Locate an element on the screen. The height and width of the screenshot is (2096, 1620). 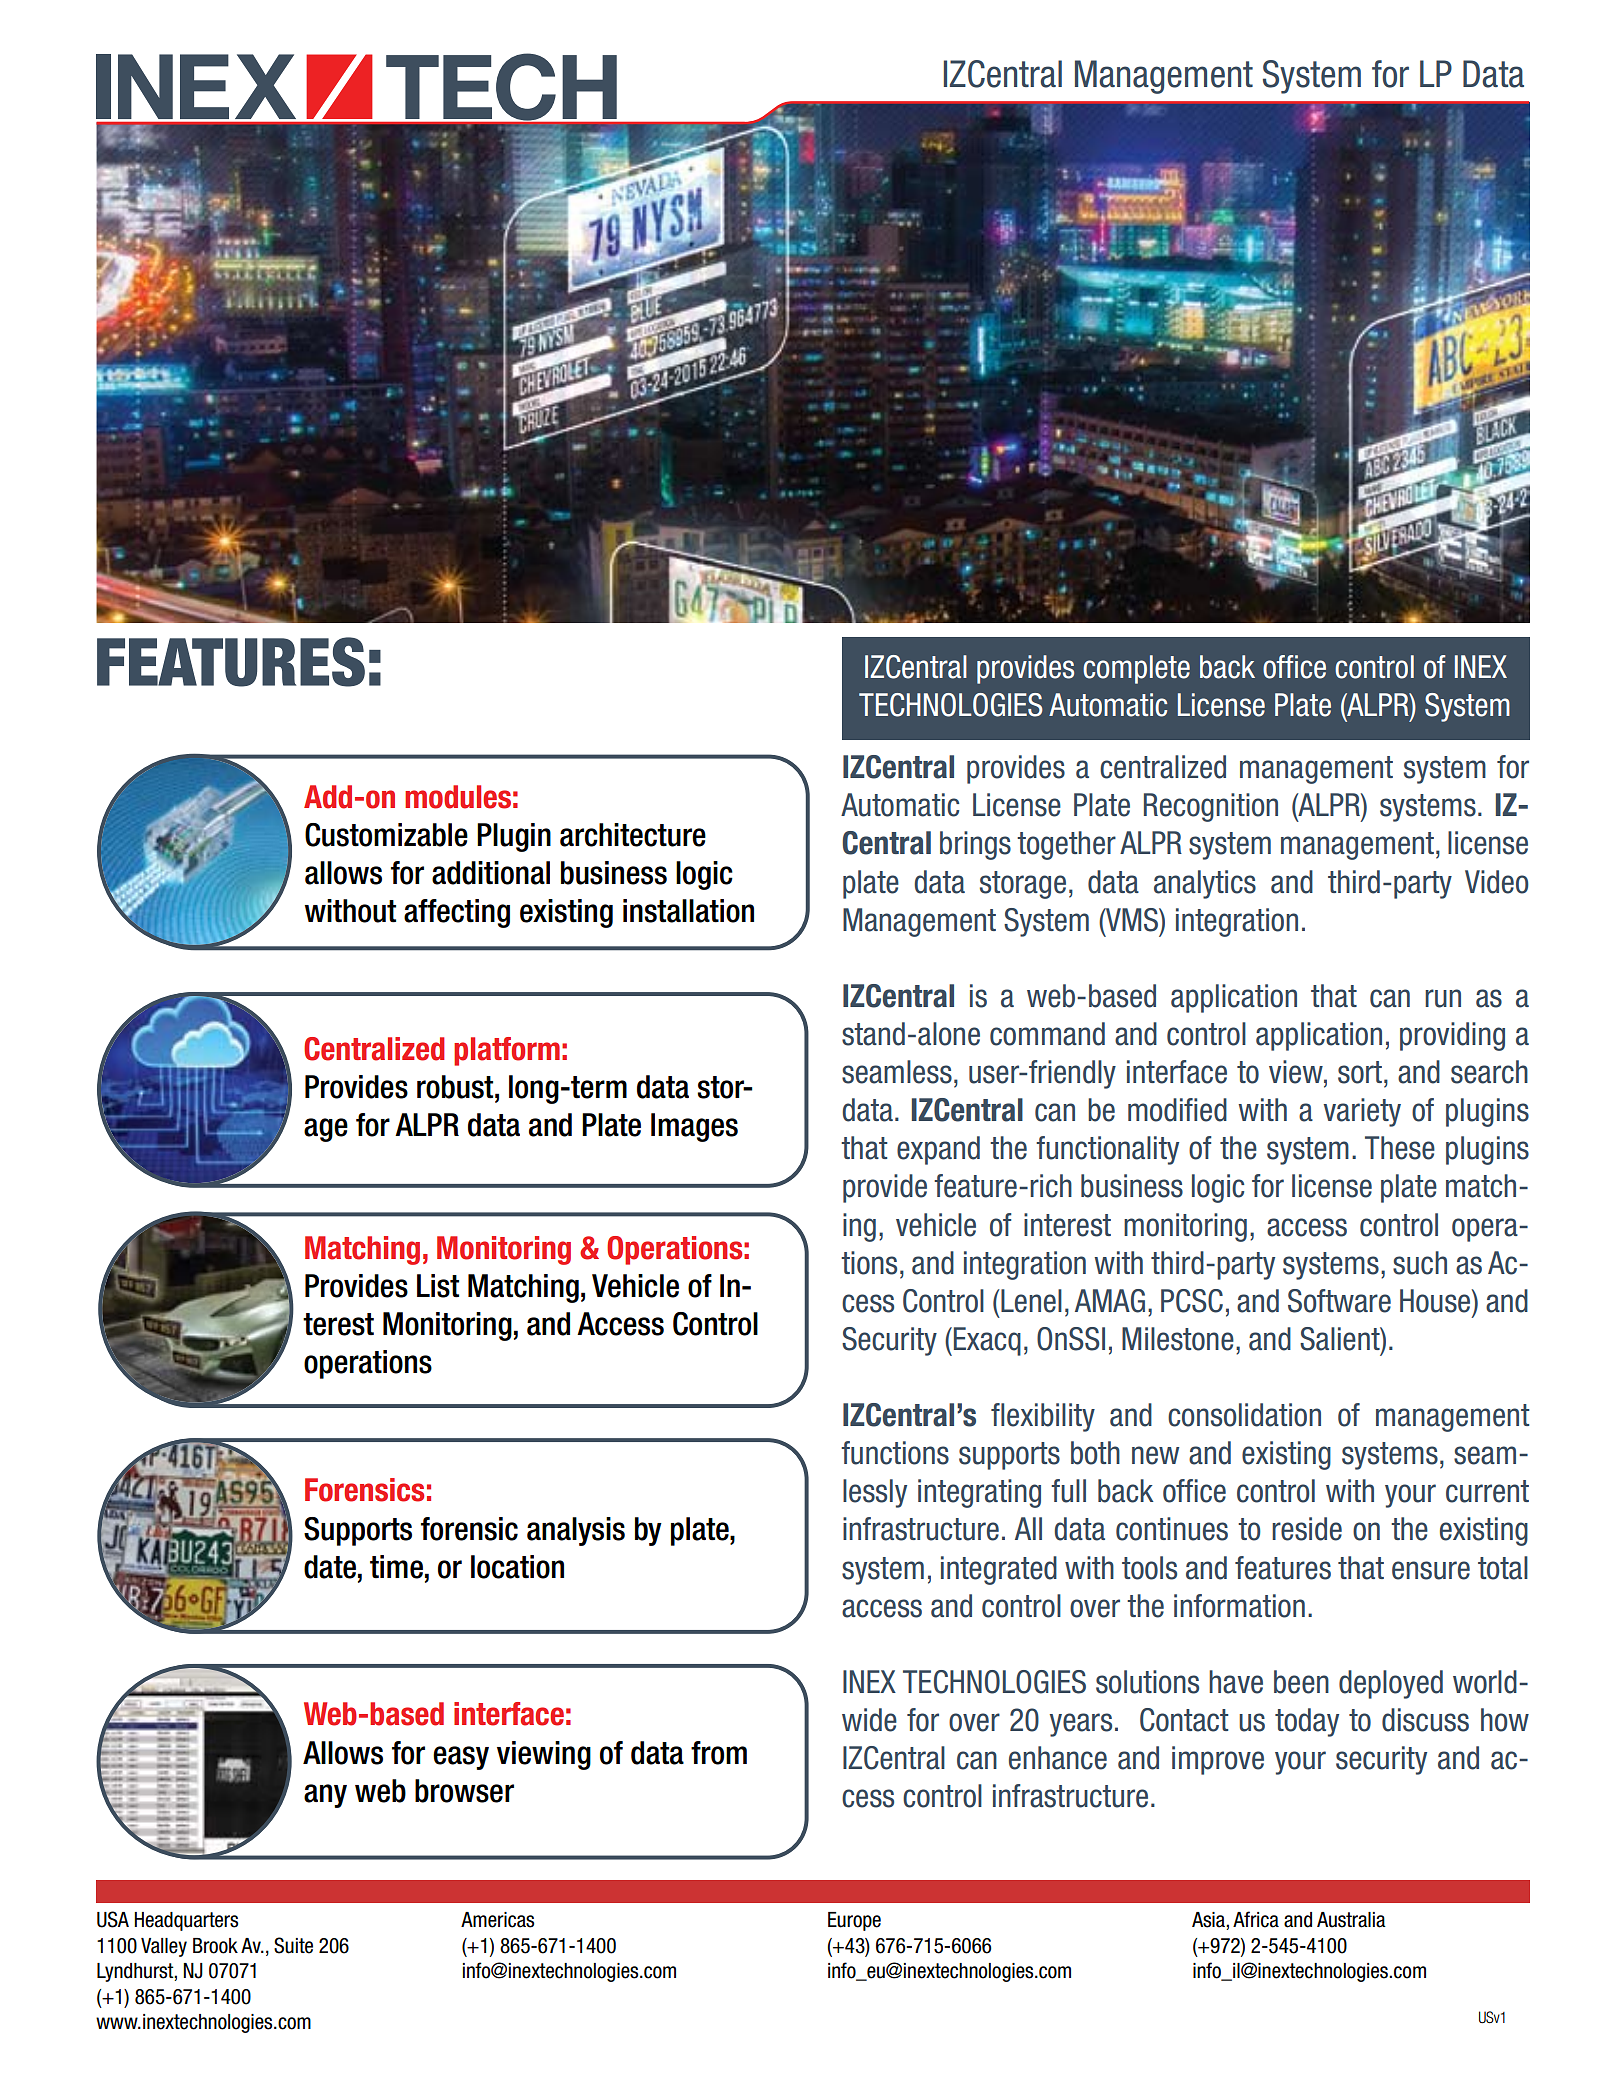
robust is located at coordinates (456, 1087).
